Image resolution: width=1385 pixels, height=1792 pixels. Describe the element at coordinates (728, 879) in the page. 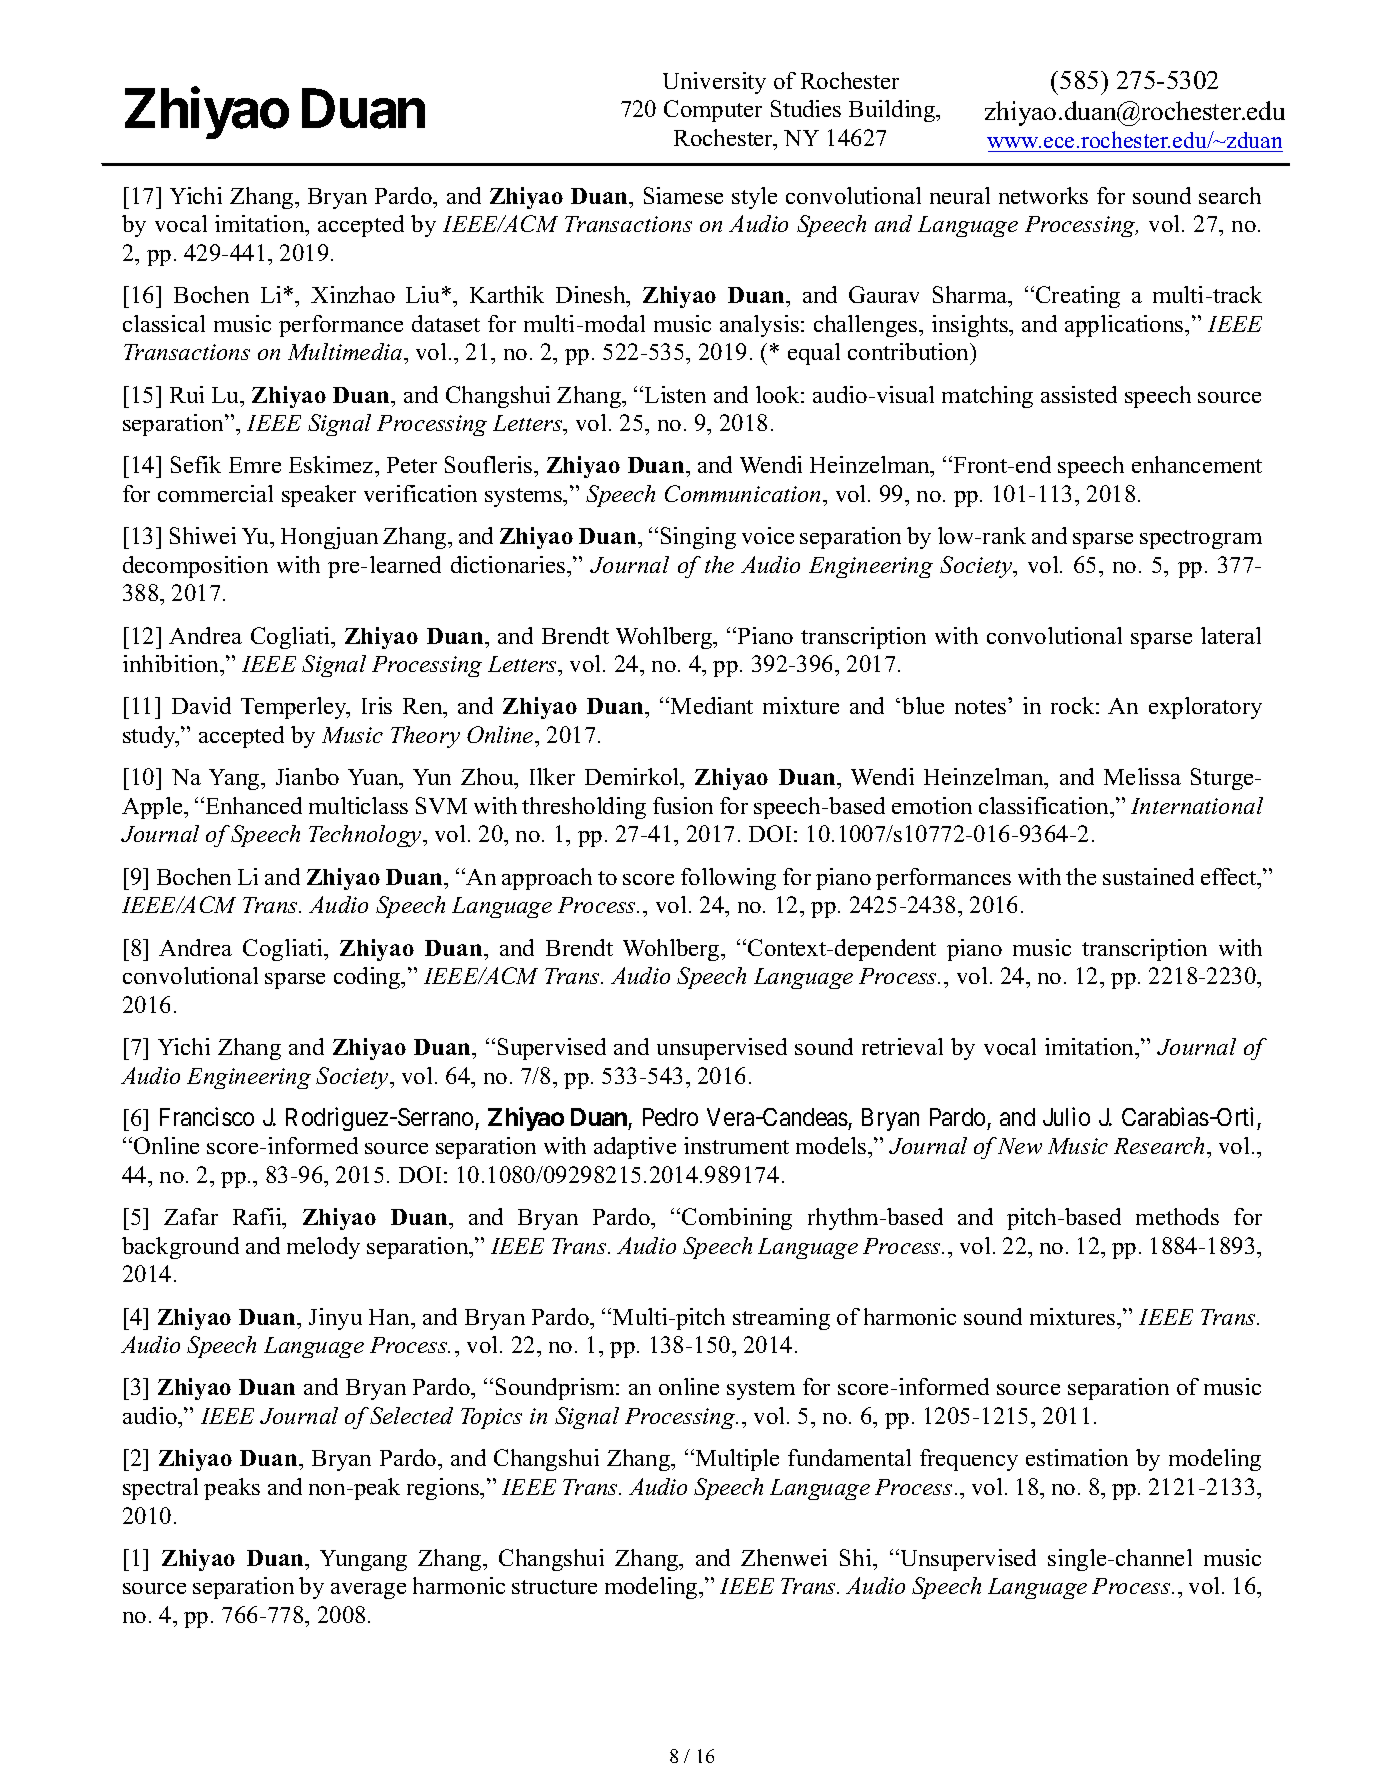

I see `following` at that location.
